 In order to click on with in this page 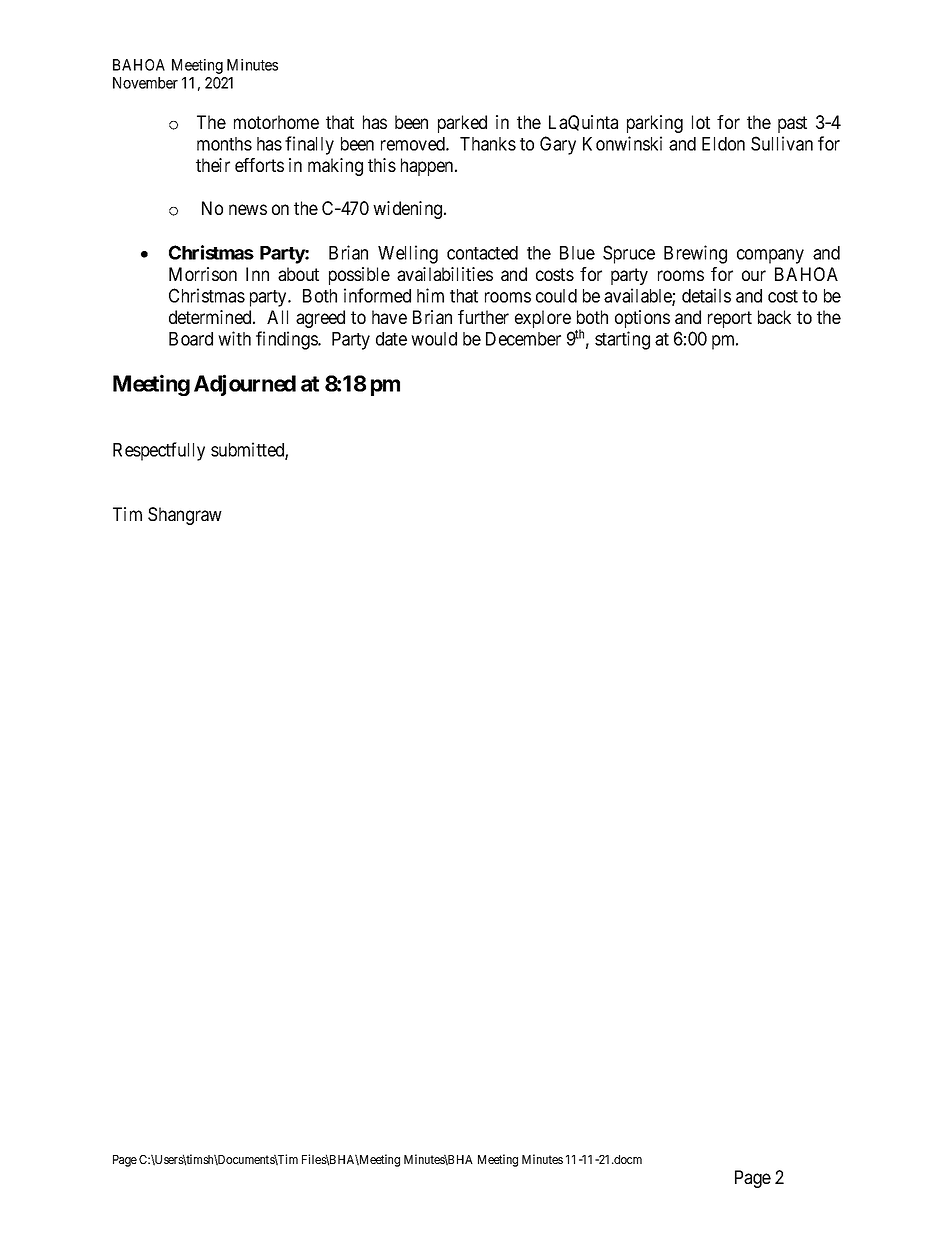, I will do `click(234, 338)`.
